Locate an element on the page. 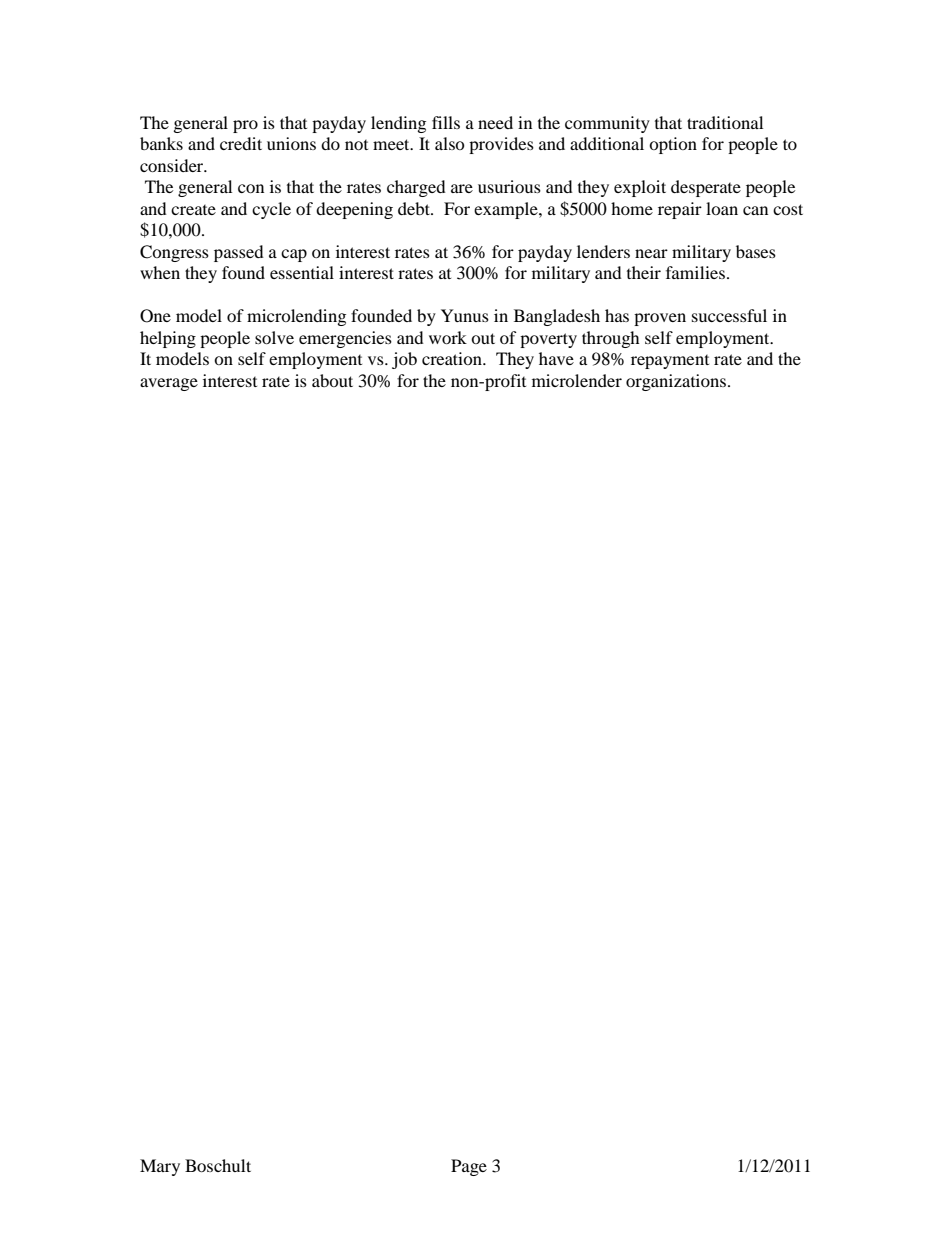 This page has width=952, height=1233. job is located at coordinates (404, 360).
